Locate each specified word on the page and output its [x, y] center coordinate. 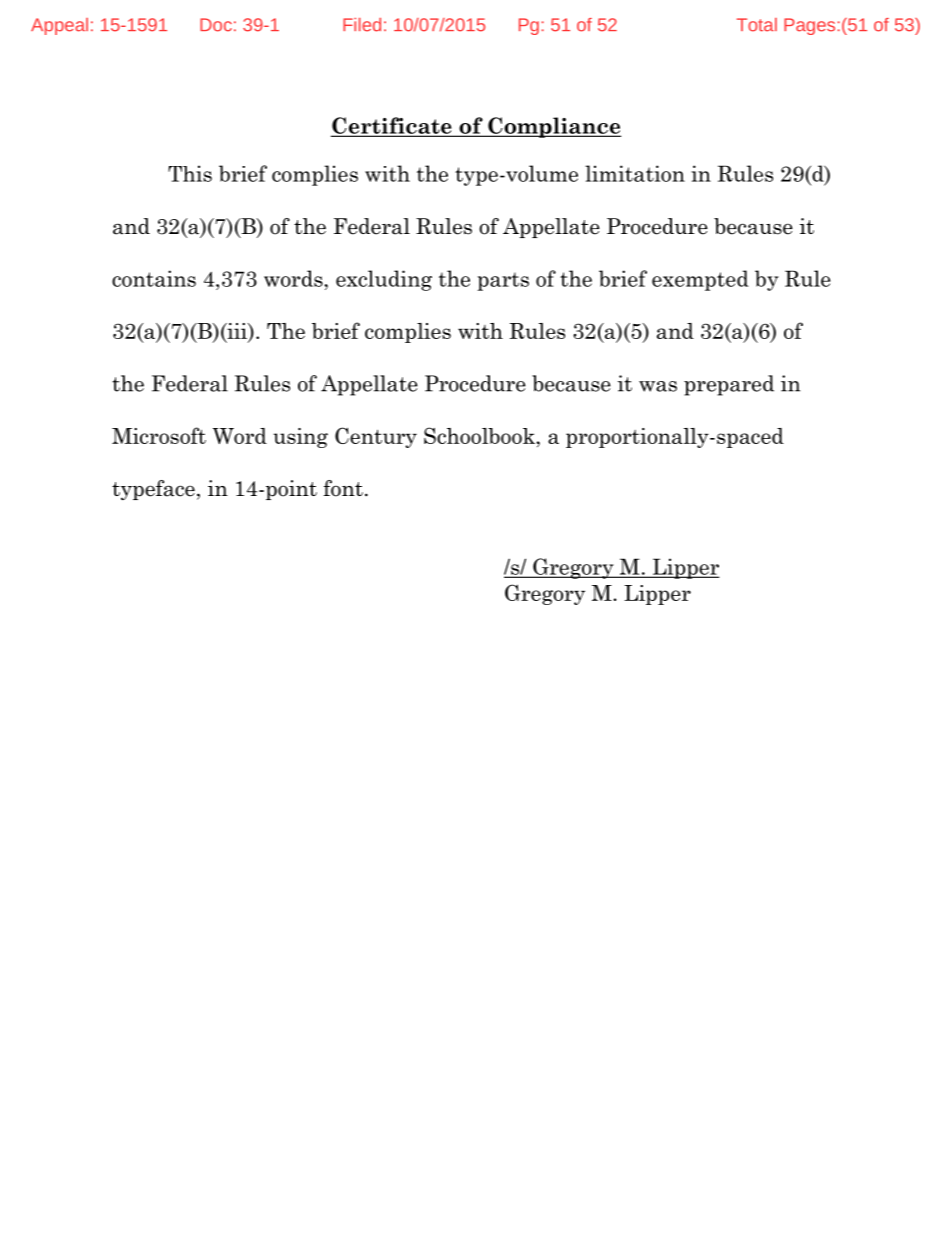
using [300, 438]
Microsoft [159, 435]
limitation [635, 173]
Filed [362, 25]
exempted [700, 280]
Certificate [392, 126]
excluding [384, 280]
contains [154, 278]
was [658, 386]
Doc [216, 25]
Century [376, 437]
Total [757, 25]
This [190, 173]
